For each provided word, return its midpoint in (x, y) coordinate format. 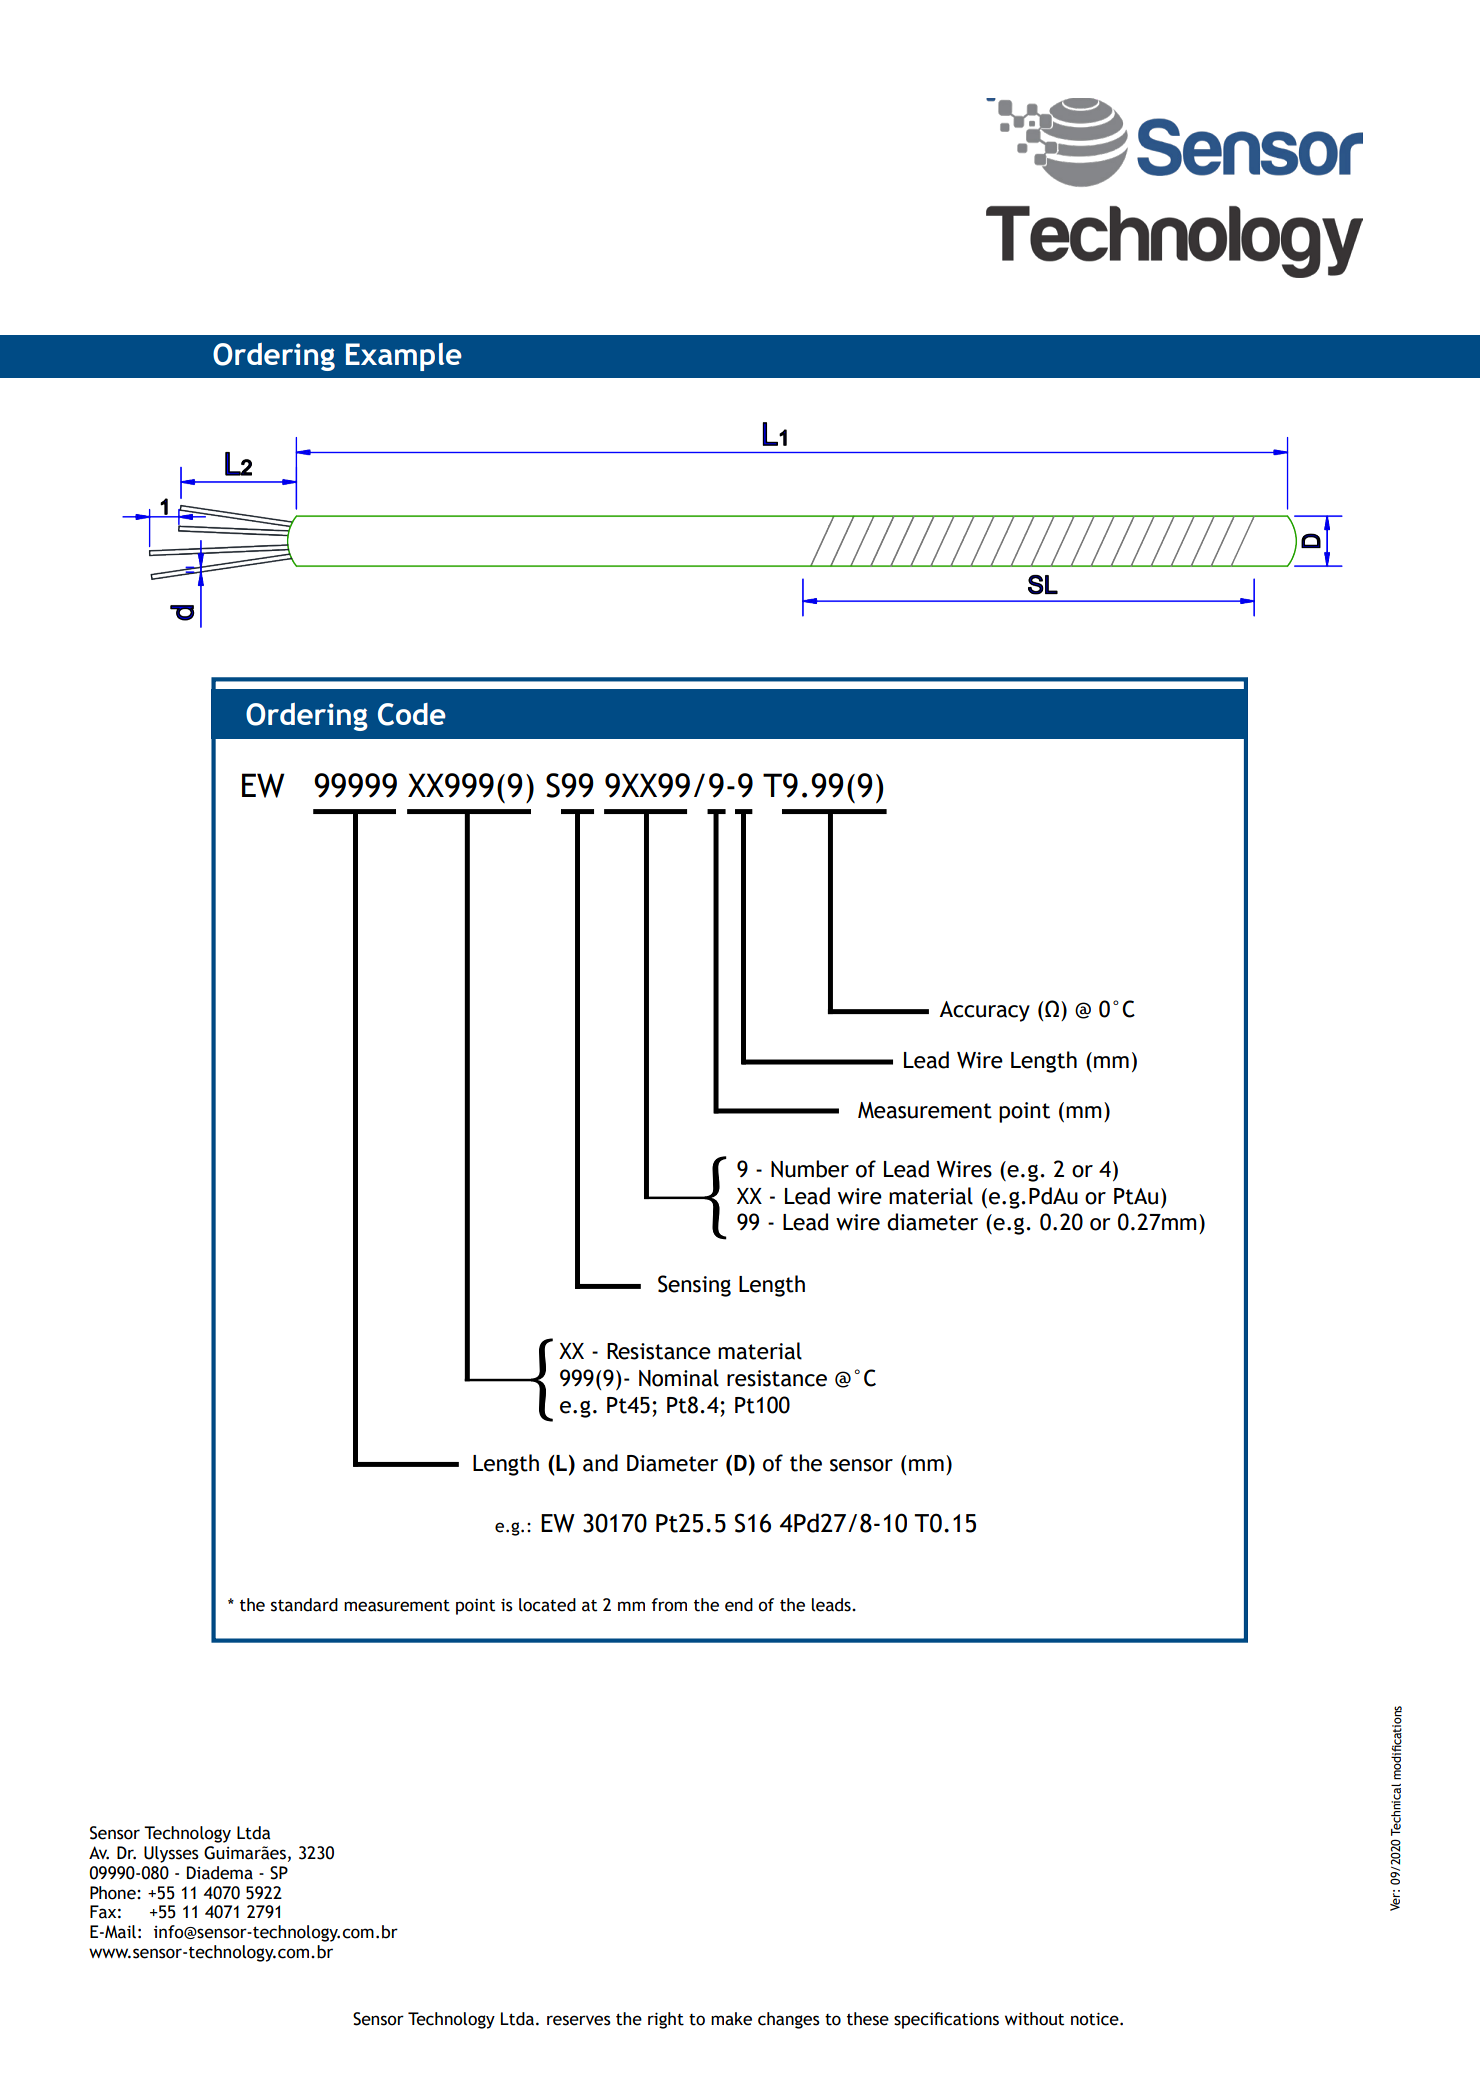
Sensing (694, 1286)
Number (810, 1169)
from (669, 1605)
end (739, 1605)
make (731, 2019)
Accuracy (984, 1011)
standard (304, 1605)
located (547, 1605)
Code (412, 714)
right (666, 2020)
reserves (579, 2020)
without (1035, 2019)
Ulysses (171, 1854)
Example (404, 357)
